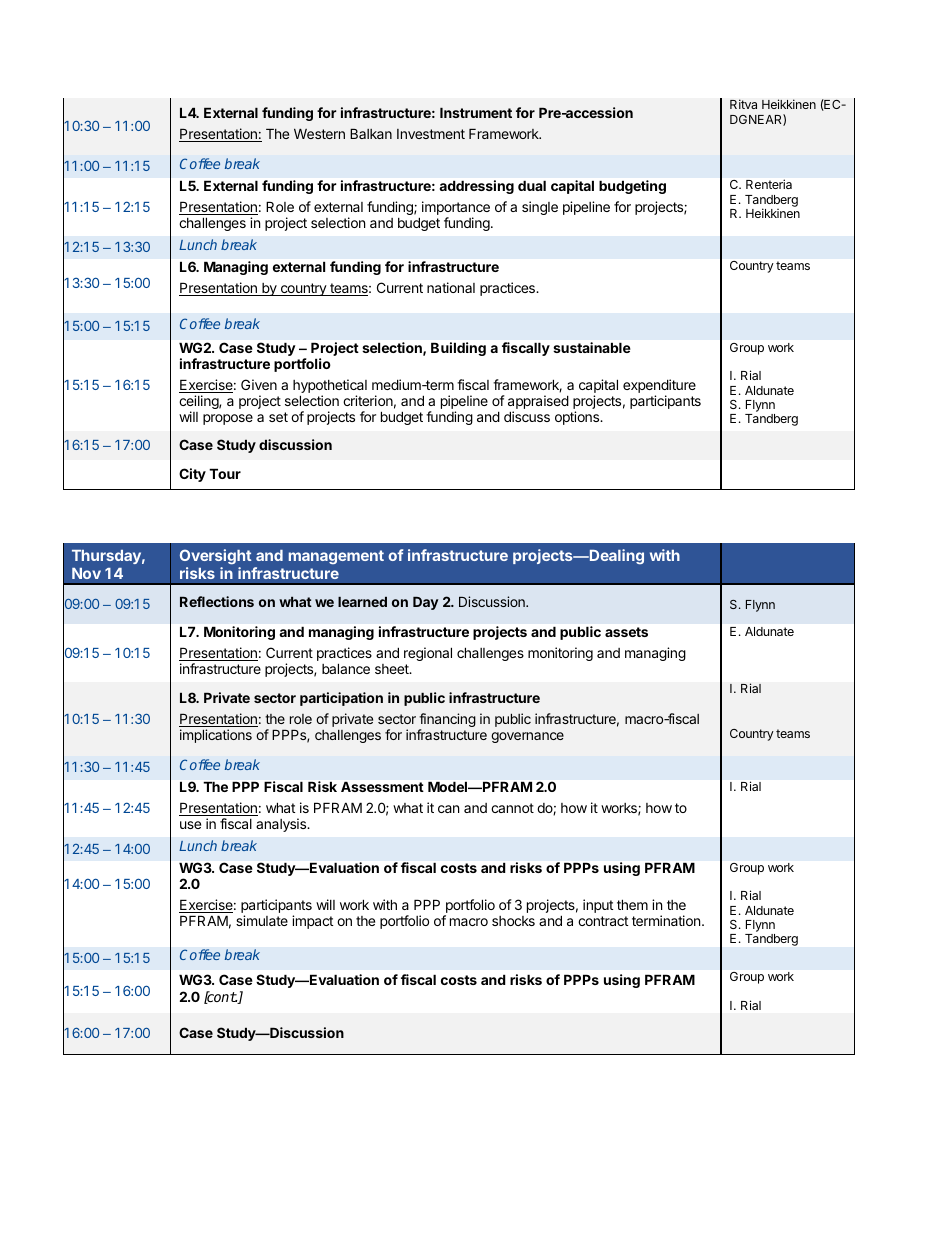 This document has height=1233, width=952. I want to click on Balkan, so click(371, 133).
